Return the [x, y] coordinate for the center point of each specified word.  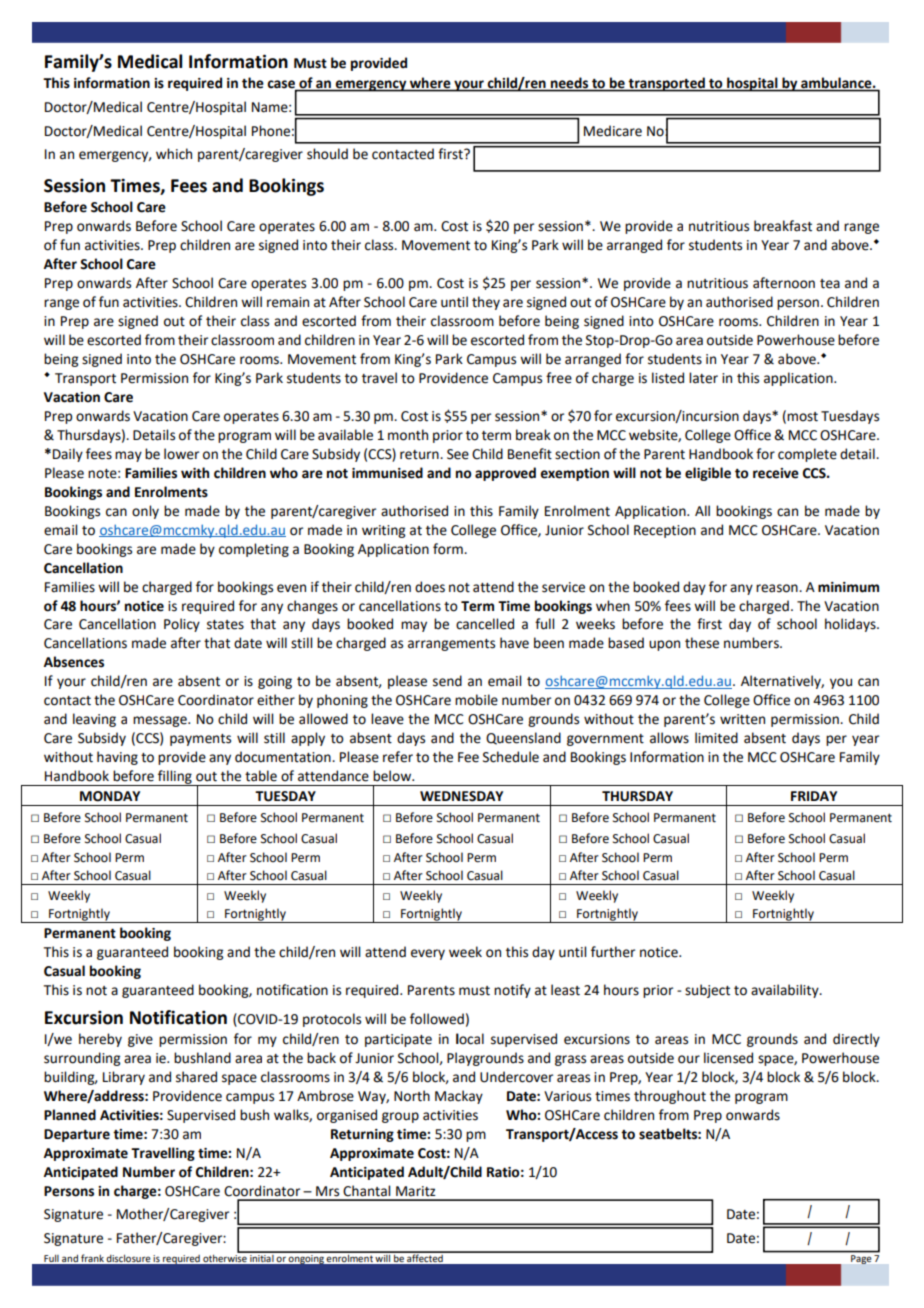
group [400, 1117]
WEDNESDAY [461, 796]
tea [830, 284]
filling [175, 778]
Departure [77, 1135]
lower [181, 454]
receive [776, 473]
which [174, 154]
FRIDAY [814, 796]
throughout [670, 1097]
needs [570, 84]
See [458, 454]
